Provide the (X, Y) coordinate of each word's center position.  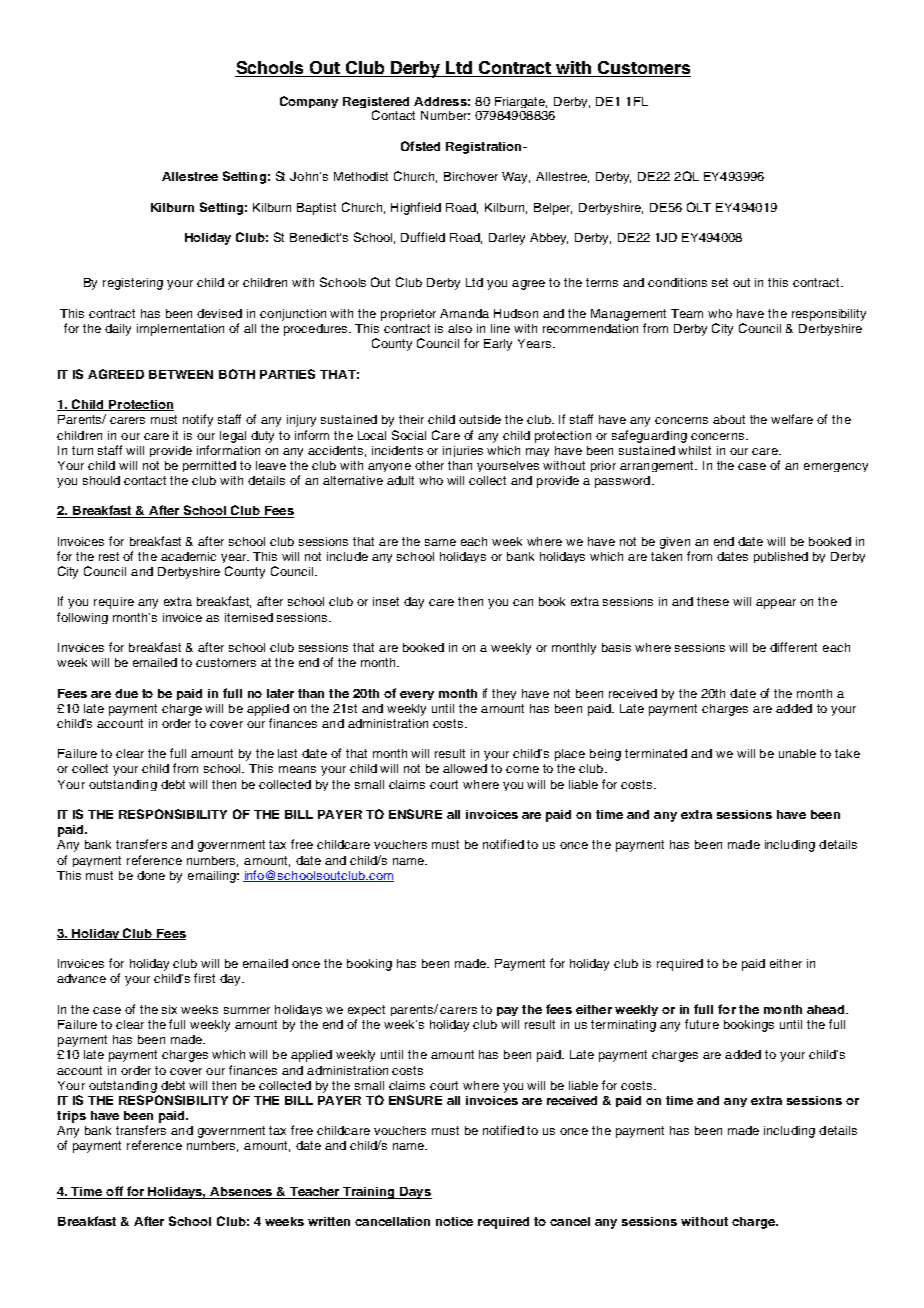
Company (309, 102)
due (126, 693)
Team (687, 313)
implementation (180, 330)
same (440, 542)
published (781, 557)
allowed (465, 768)
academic (188, 556)
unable (797, 753)
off (115, 1192)
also (460, 328)
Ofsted (420, 146)
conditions (677, 282)
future (702, 1024)
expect (366, 1010)
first (204, 978)
